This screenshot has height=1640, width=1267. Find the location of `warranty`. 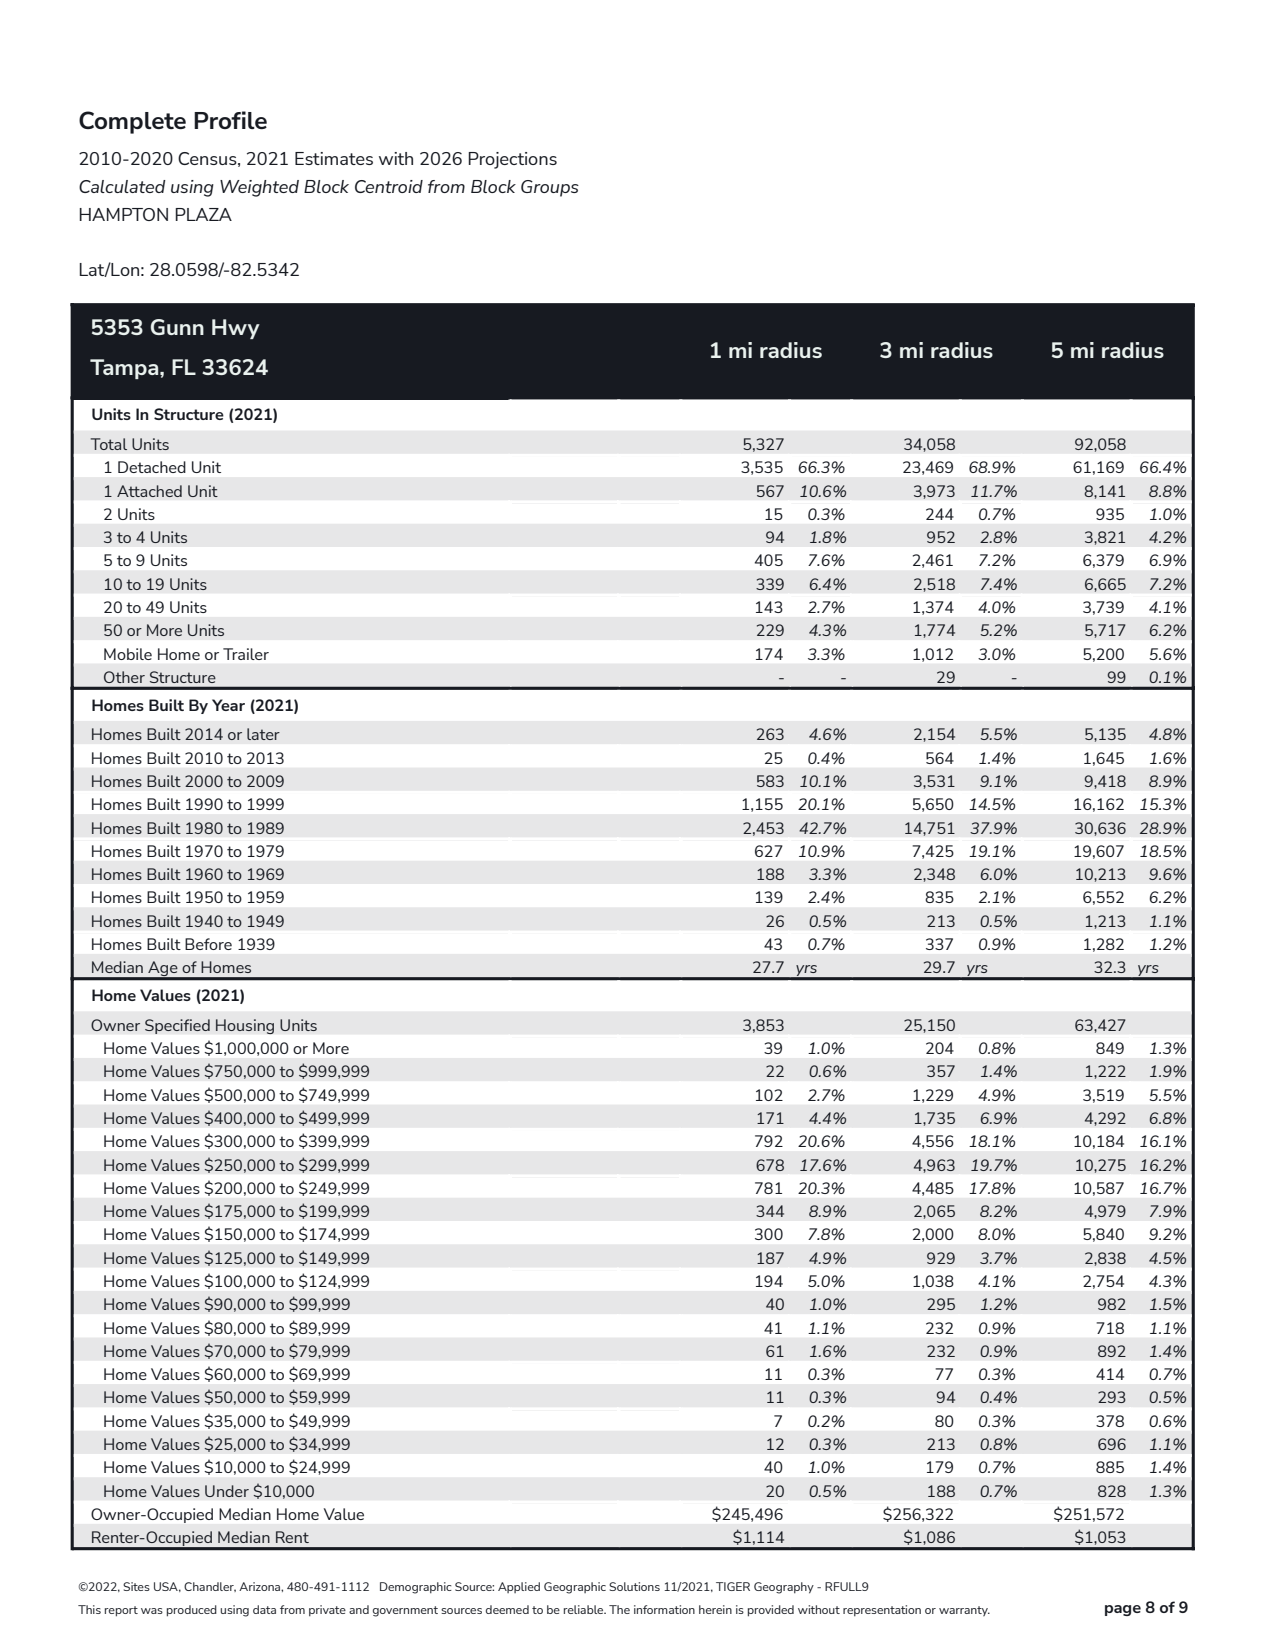

warranty is located at coordinates (964, 1611).
